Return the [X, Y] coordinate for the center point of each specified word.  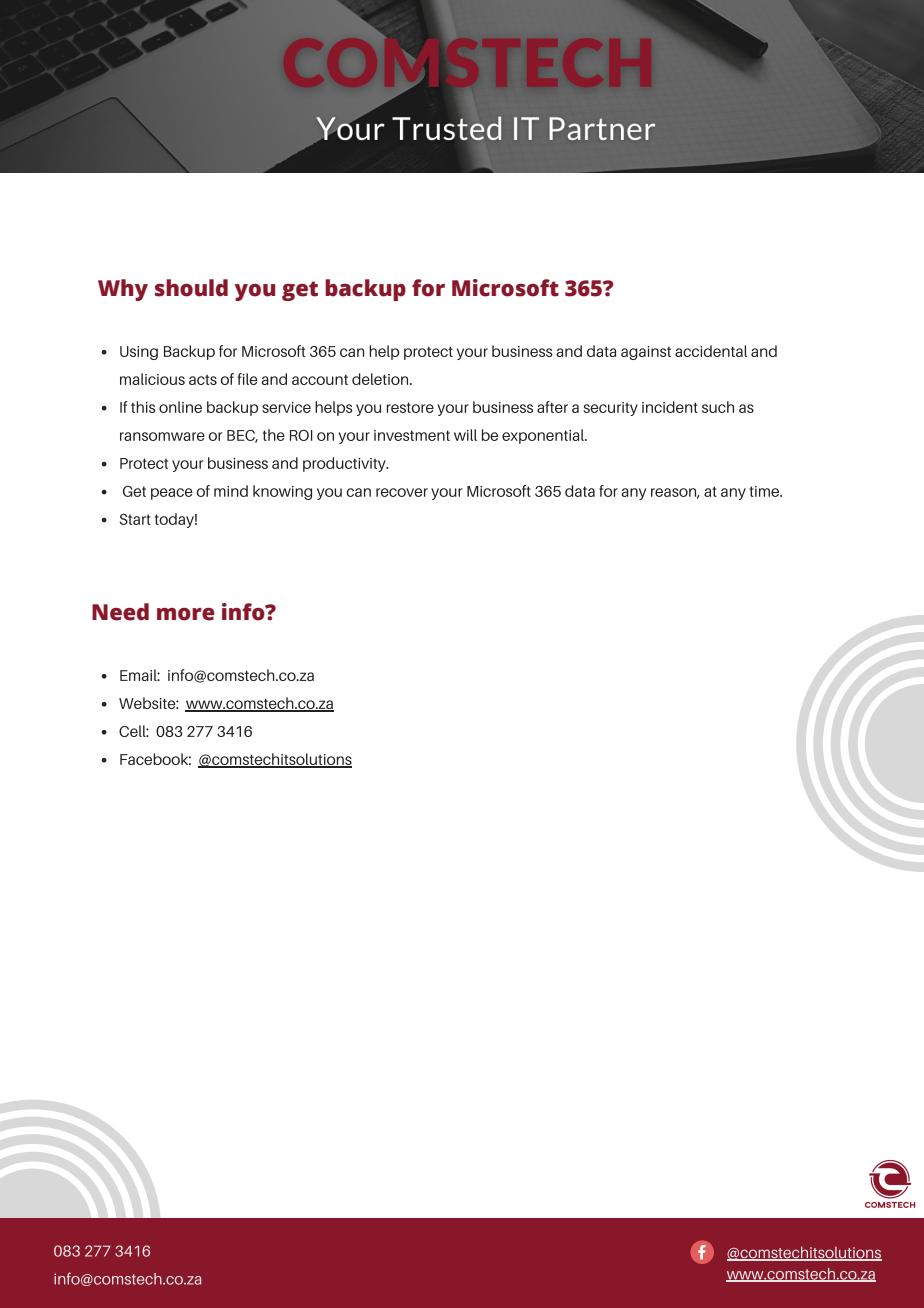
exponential [544, 436]
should [191, 288]
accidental [711, 351]
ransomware [162, 436]
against [646, 353]
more [186, 614]
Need [120, 612]
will [465, 435]
